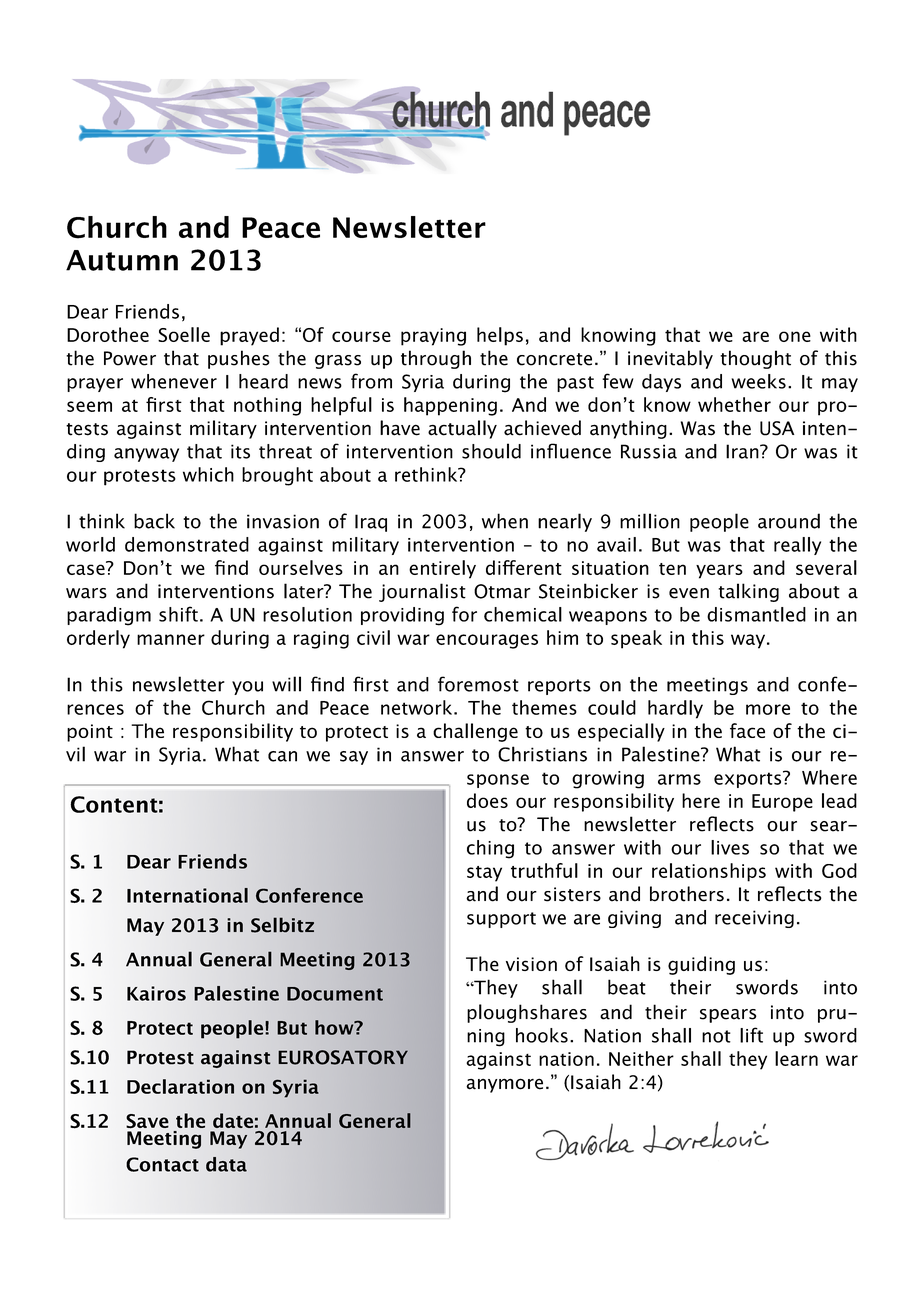 The height and width of the screenshot is (1308, 924). I want to click on praying, so click(433, 337).
